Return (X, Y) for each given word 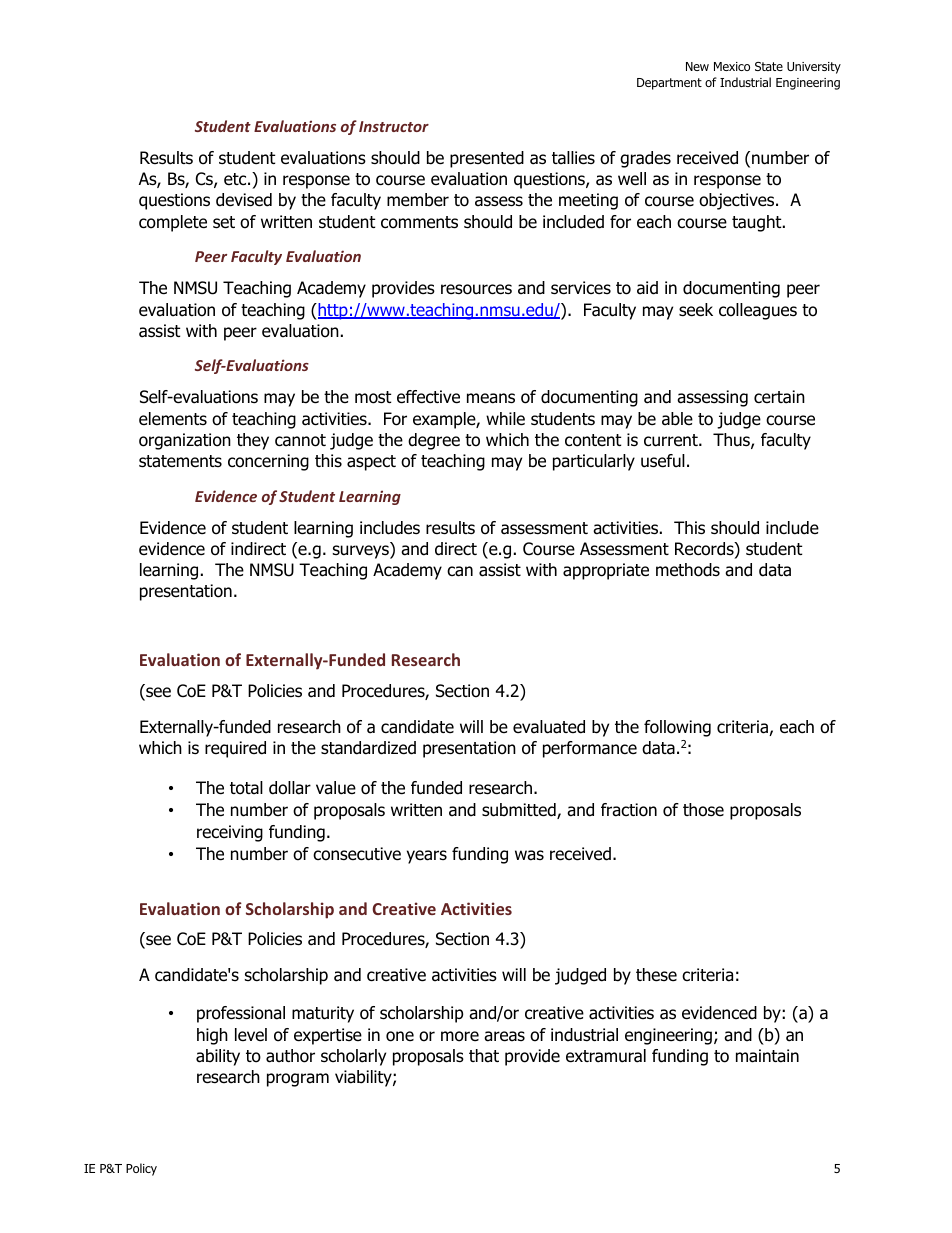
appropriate (606, 571)
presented (487, 159)
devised (244, 200)
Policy (141, 1169)
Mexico (732, 66)
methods (688, 570)
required (235, 749)
